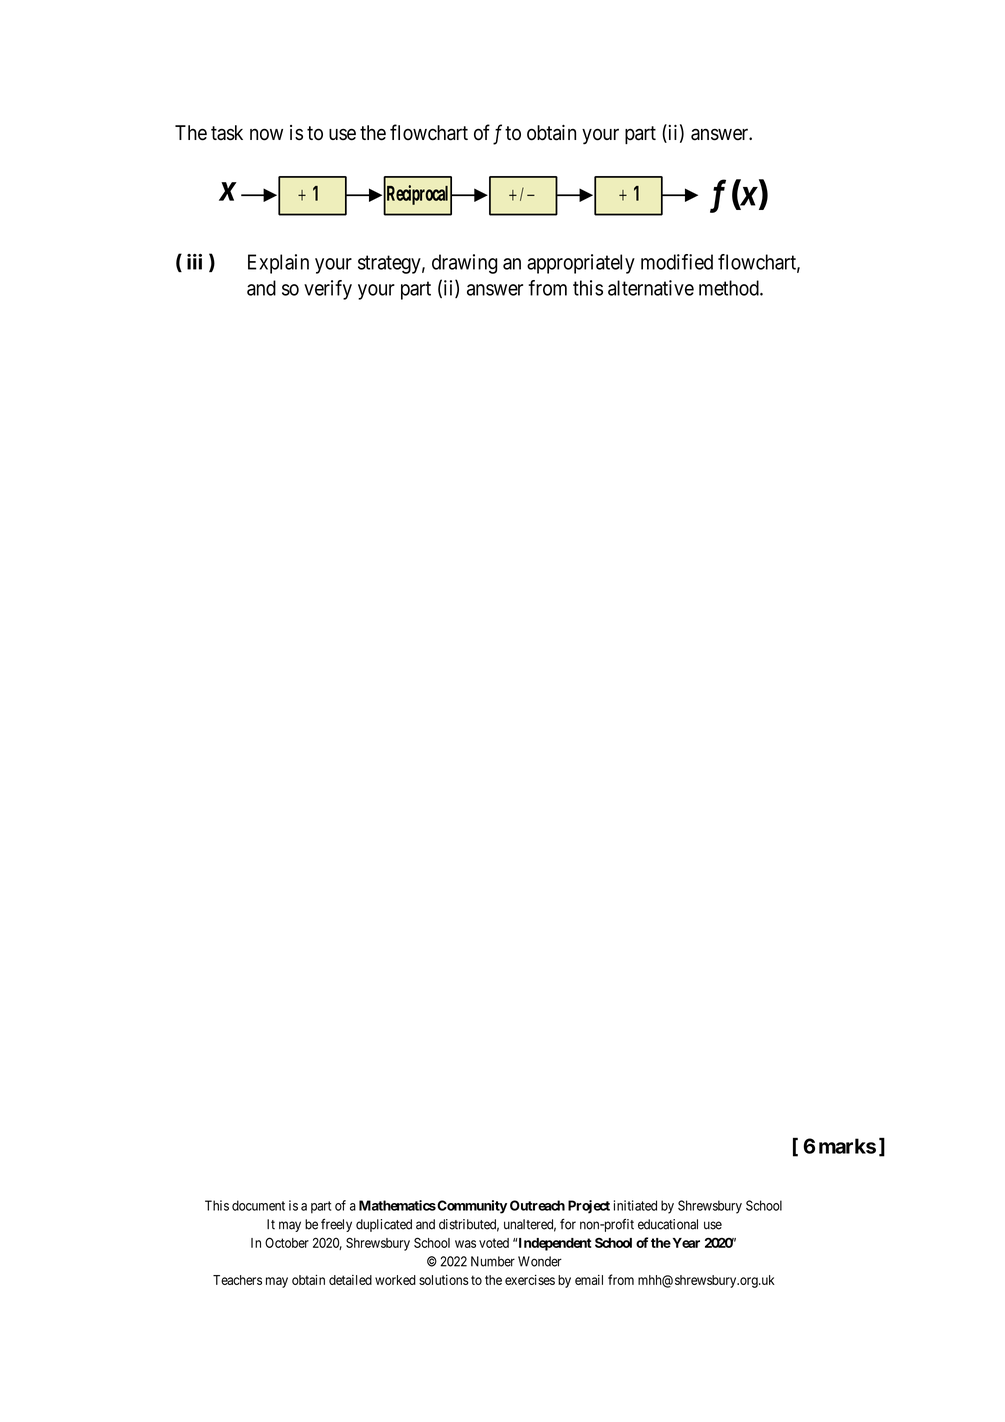  Describe the element at coordinates (677, 262) in the screenshot. I see `modified` at that location.
